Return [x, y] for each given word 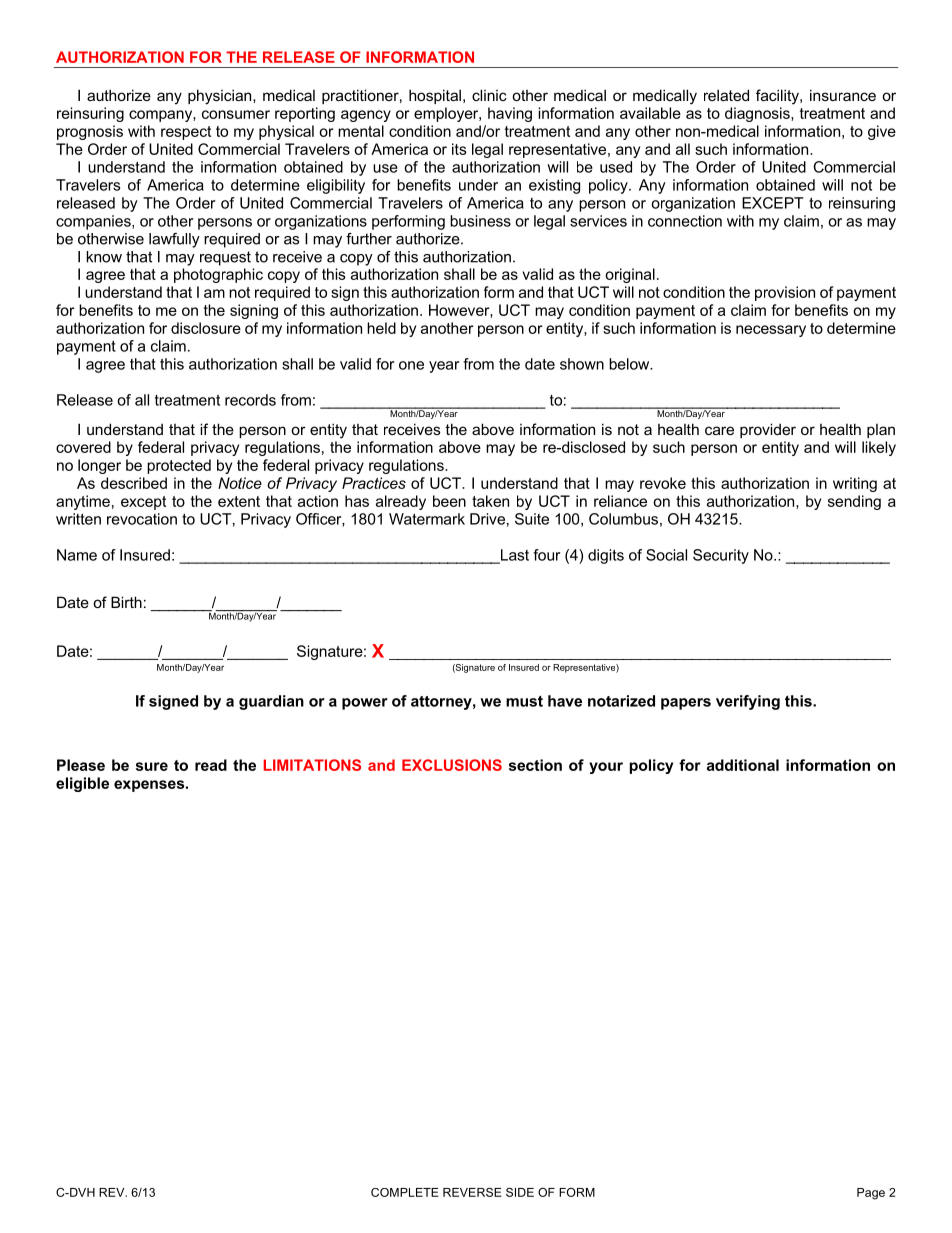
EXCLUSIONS [452, 765]
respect [186, 133]
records [250, 400]
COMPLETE [405, 1192]
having [510, 114]
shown [582, 364]
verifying [748, 702]
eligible [82, 784]
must [524, 701]
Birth [126, 602]
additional [743, 765]
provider [768, 430]
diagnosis [758, 114]
